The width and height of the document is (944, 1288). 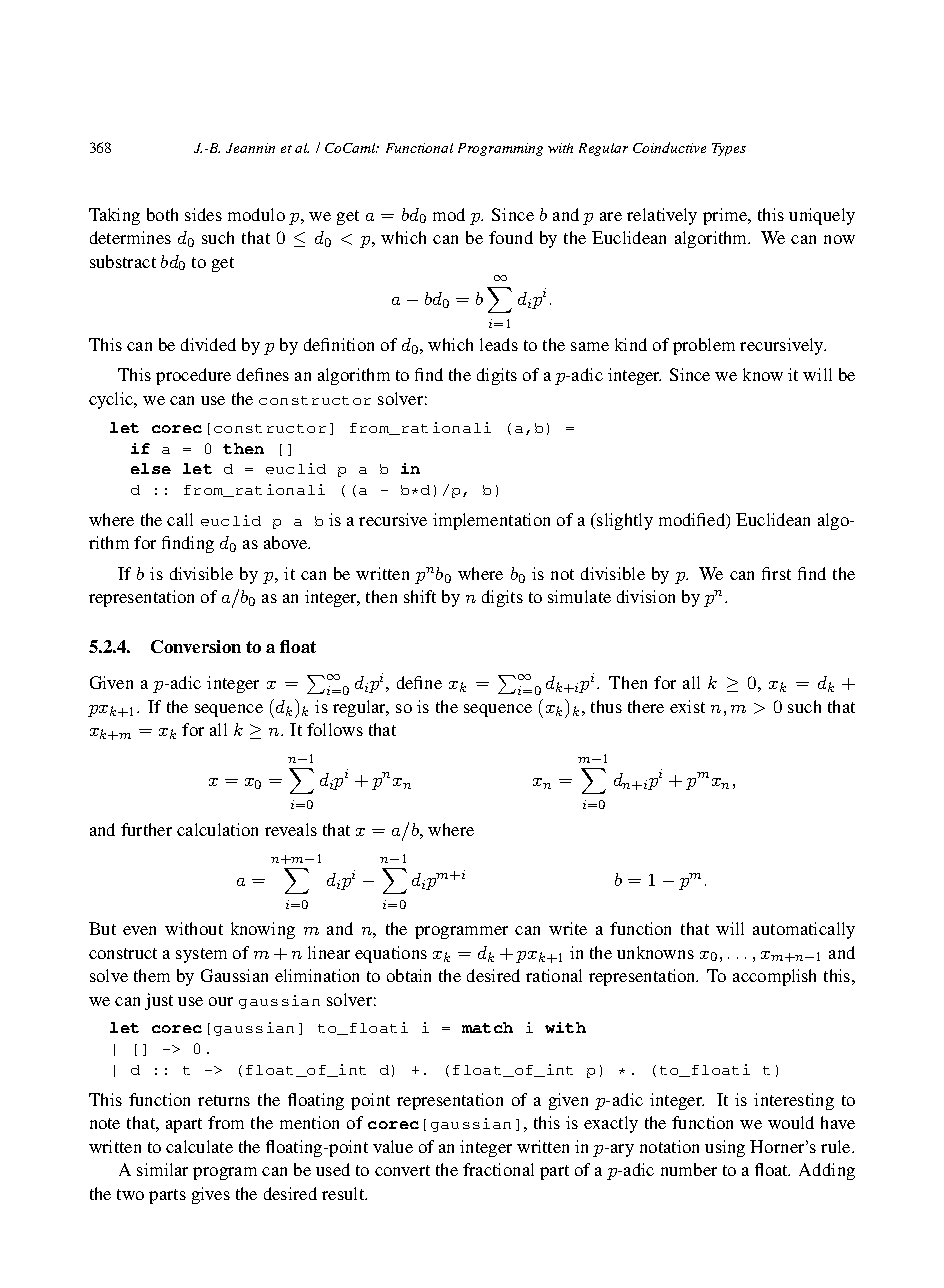 What do you see at coordinates (199, 1146) in the document?
I see `calculate` at bounding box center [199, 1146].
